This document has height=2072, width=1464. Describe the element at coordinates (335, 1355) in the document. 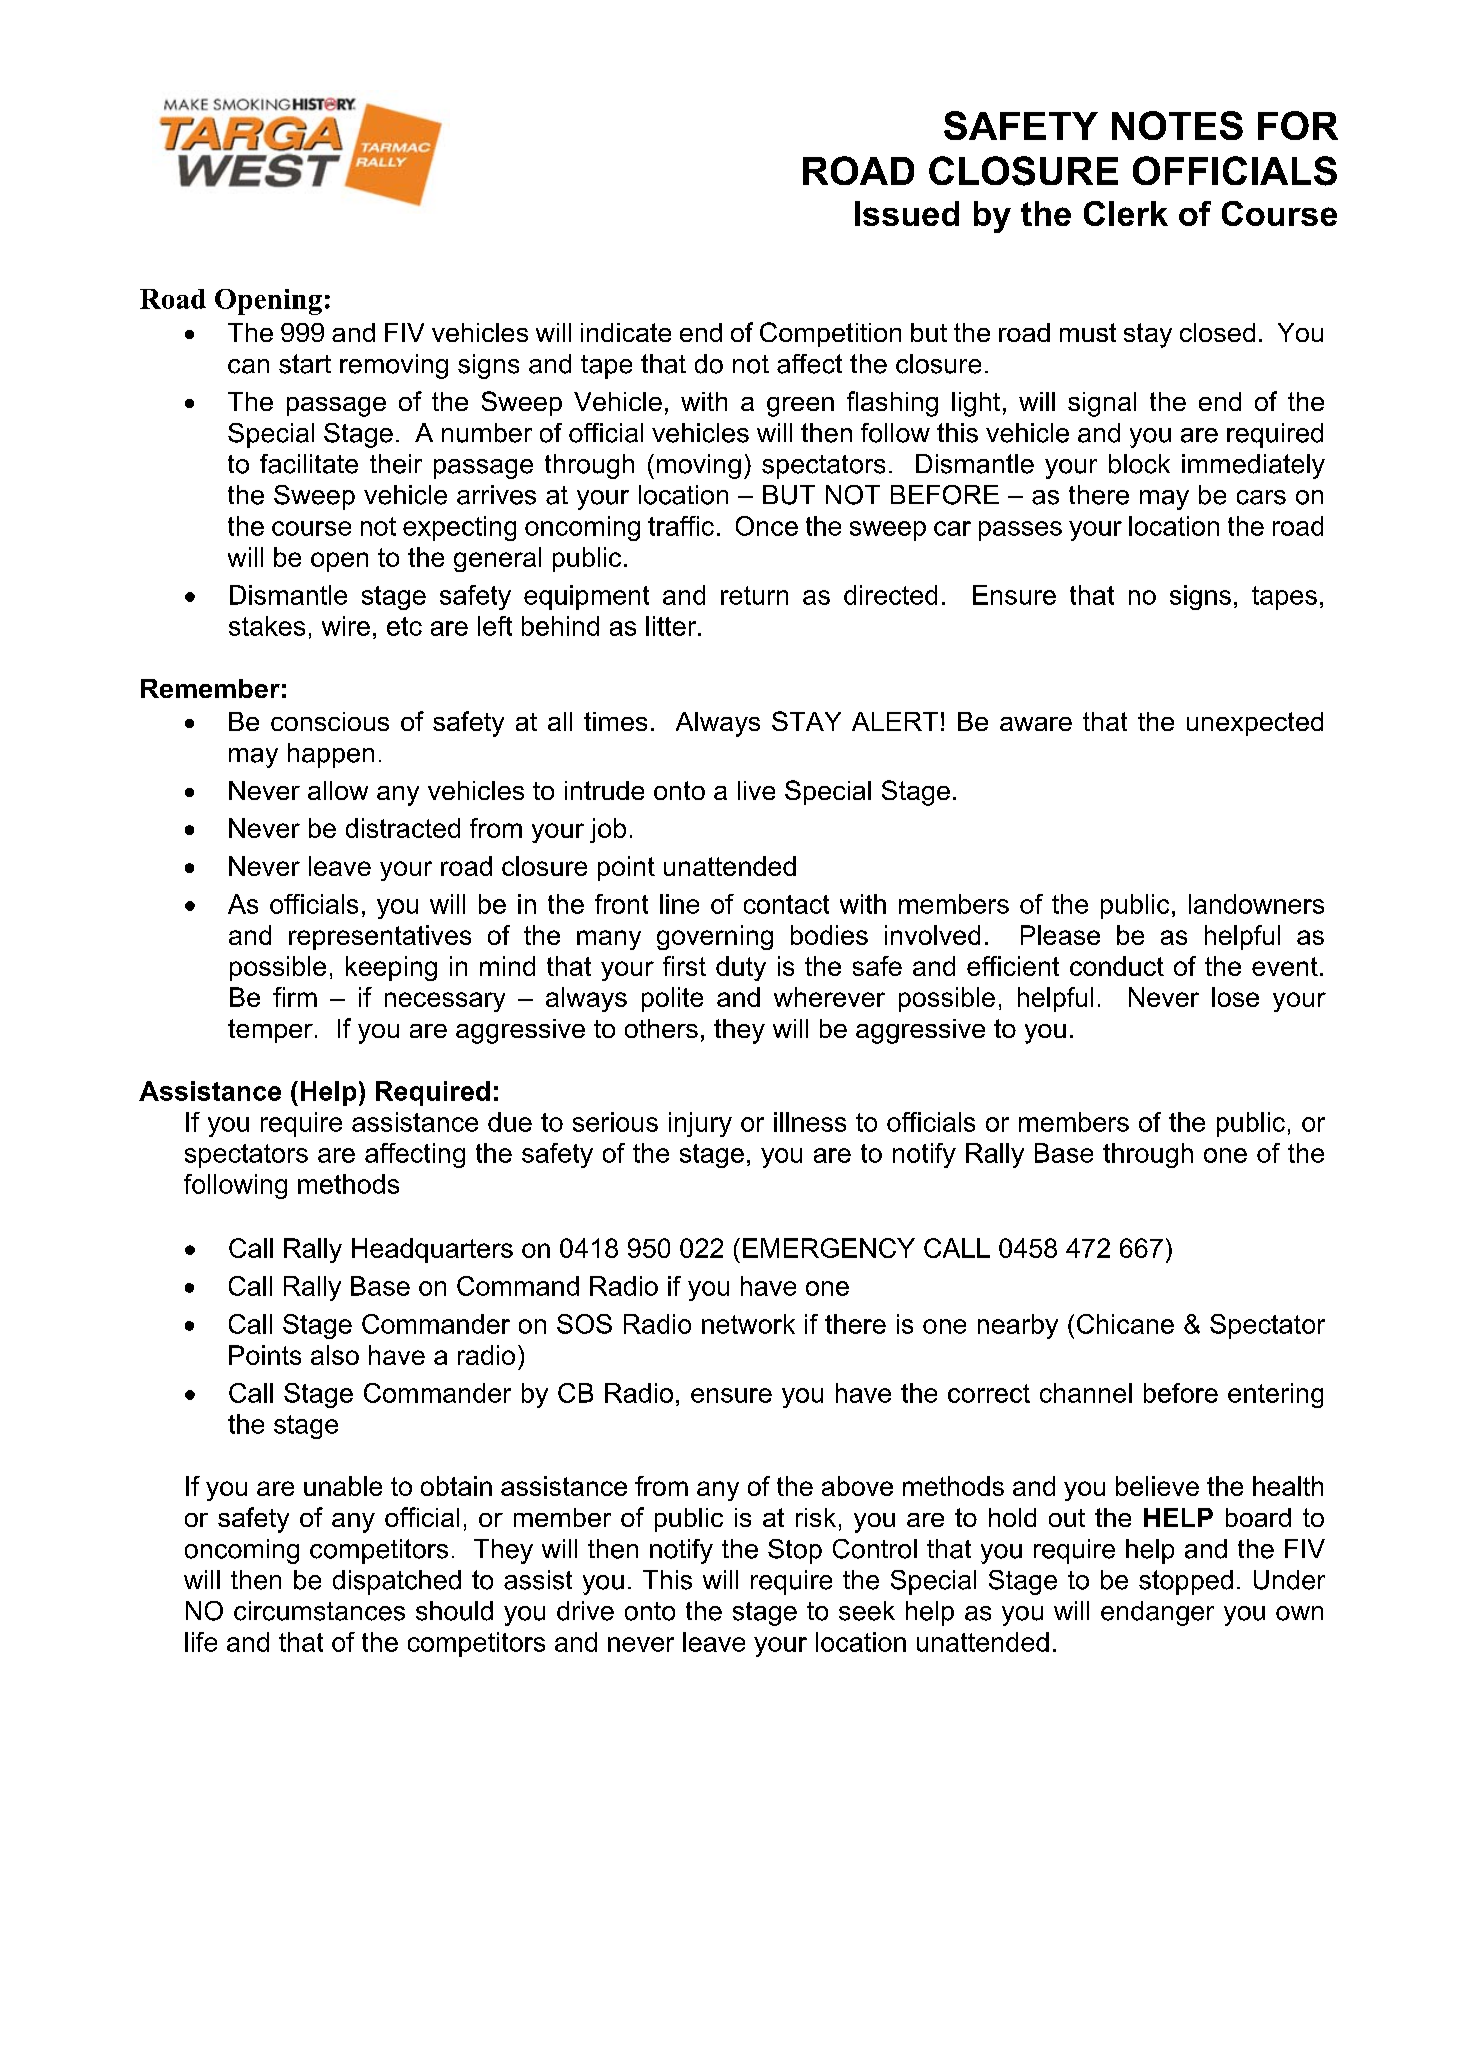

I see `also` at that location.
